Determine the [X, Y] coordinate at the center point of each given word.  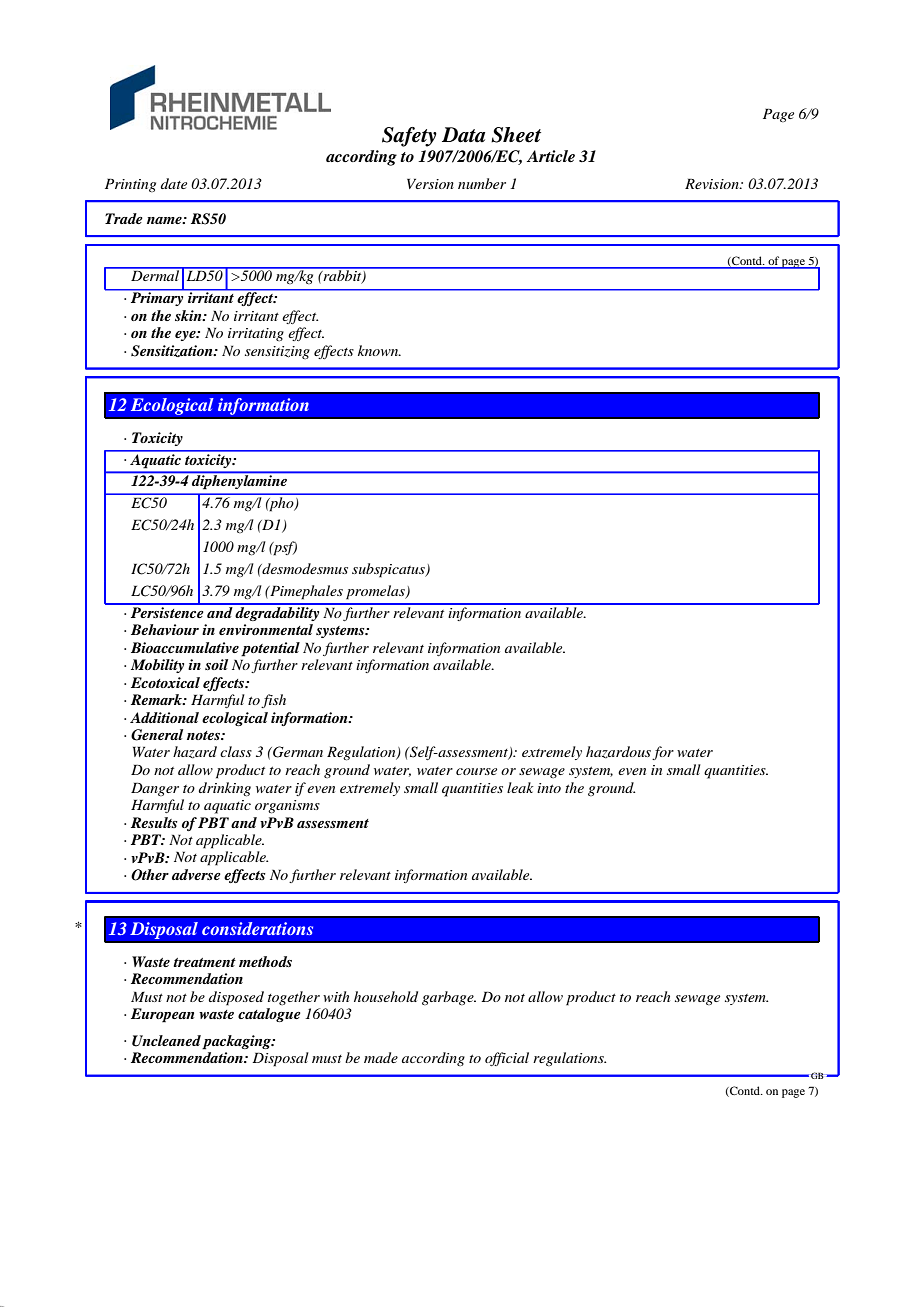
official [507, 1059]
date [174, 183]
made [381, 1057]
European [162, 1015]
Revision [713, 183]
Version [430, 183]
